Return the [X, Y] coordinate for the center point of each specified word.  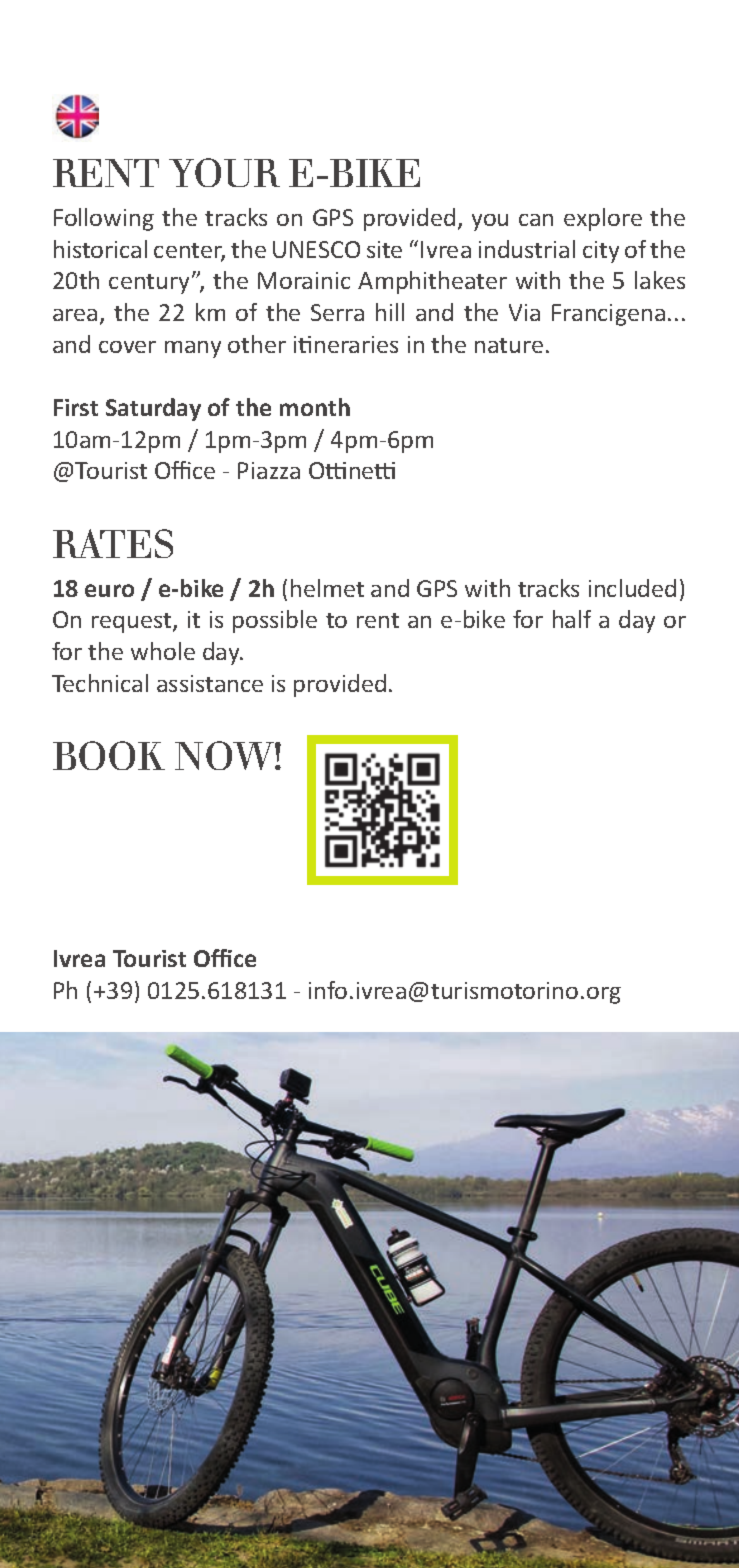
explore [603, 219]
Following [104, 219]
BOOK [109, 755]
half [572, 619]
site [384, 249]
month [315, 407]
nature [509, 345]
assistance [210, 683]
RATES [113, 543]
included [632, 588]
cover [127, 347]
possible [275, 621]
